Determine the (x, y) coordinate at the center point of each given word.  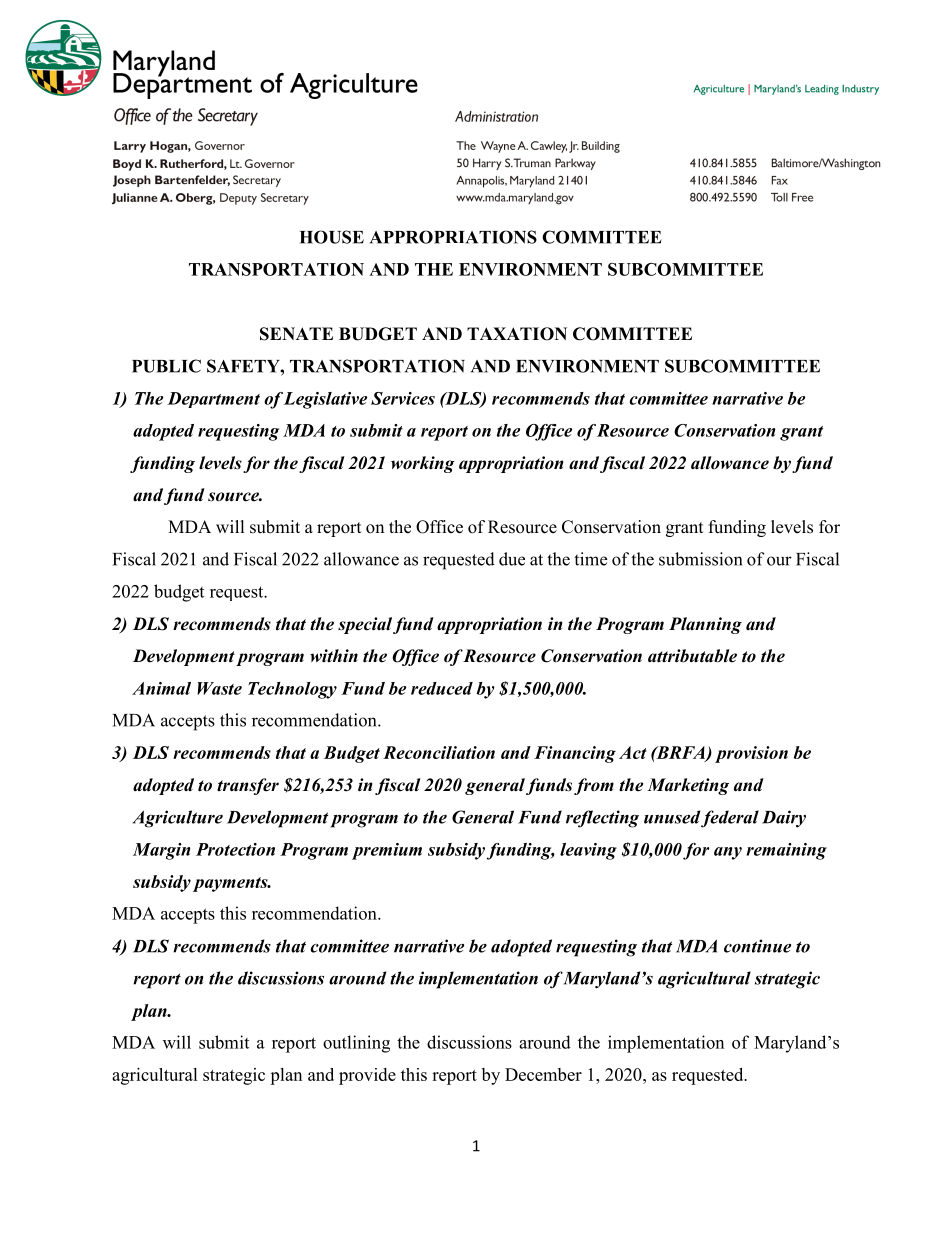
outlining (356, 1044)
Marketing (688, 786)
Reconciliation (439, 752)
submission (700, 559)
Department (213, 400)
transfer (248, 786)
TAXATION (517, 334)
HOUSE (332, 237)
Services (403, 398)
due (512, 559)
